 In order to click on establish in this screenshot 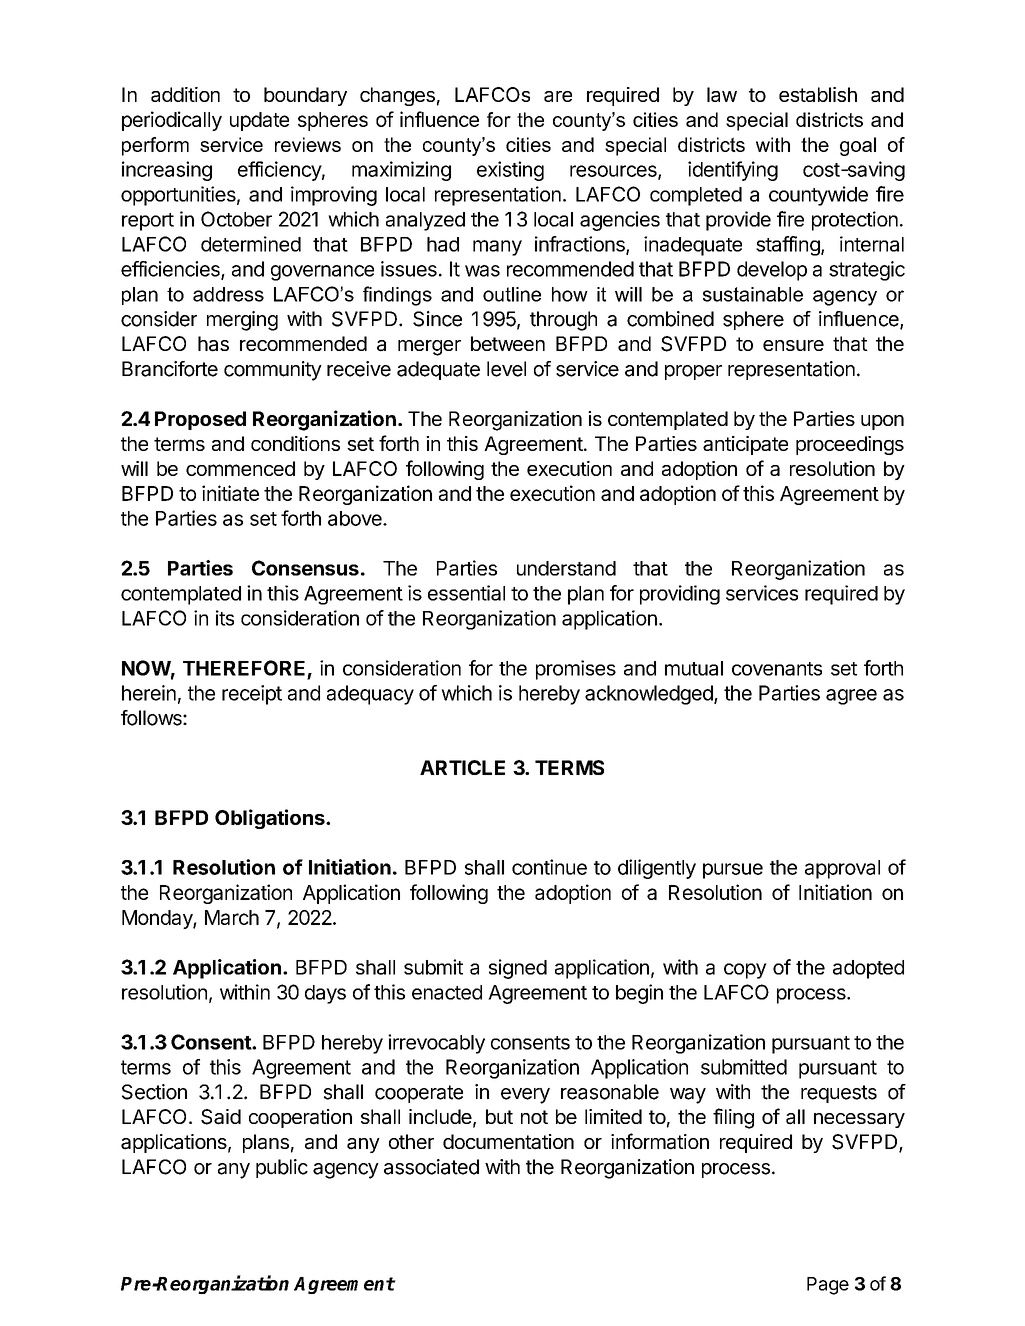, I will do `click(818, 94)`.
